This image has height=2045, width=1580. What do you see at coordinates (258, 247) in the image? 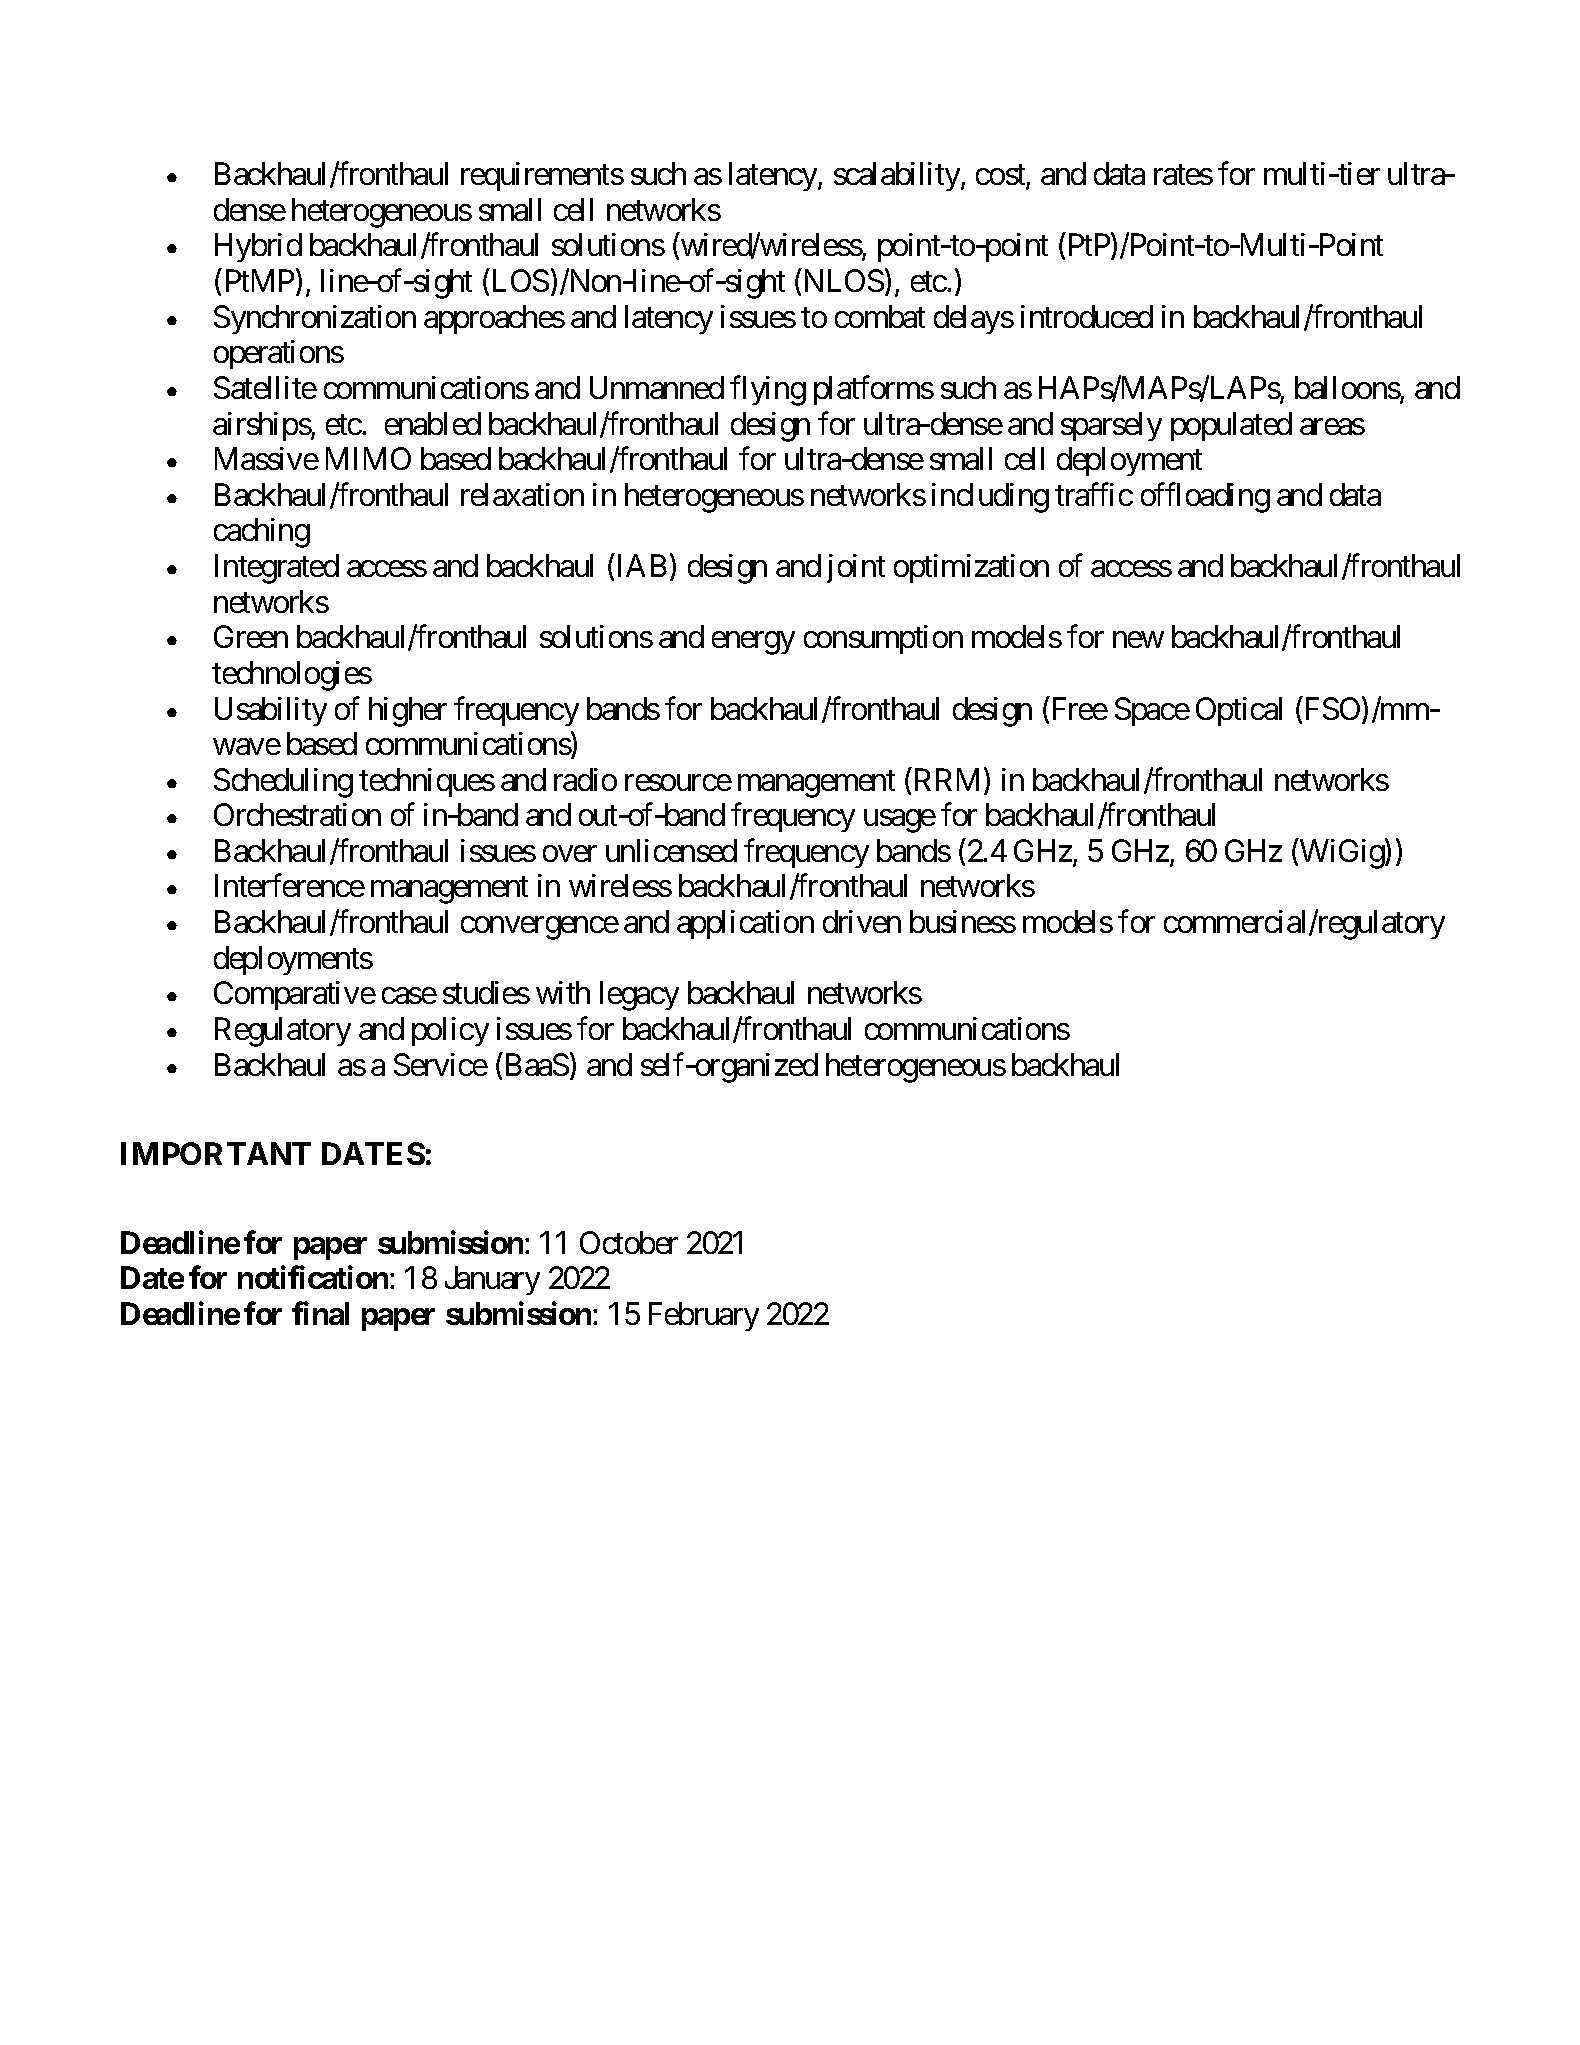
I see `Hybrid` at bounding box center [258, 247].
